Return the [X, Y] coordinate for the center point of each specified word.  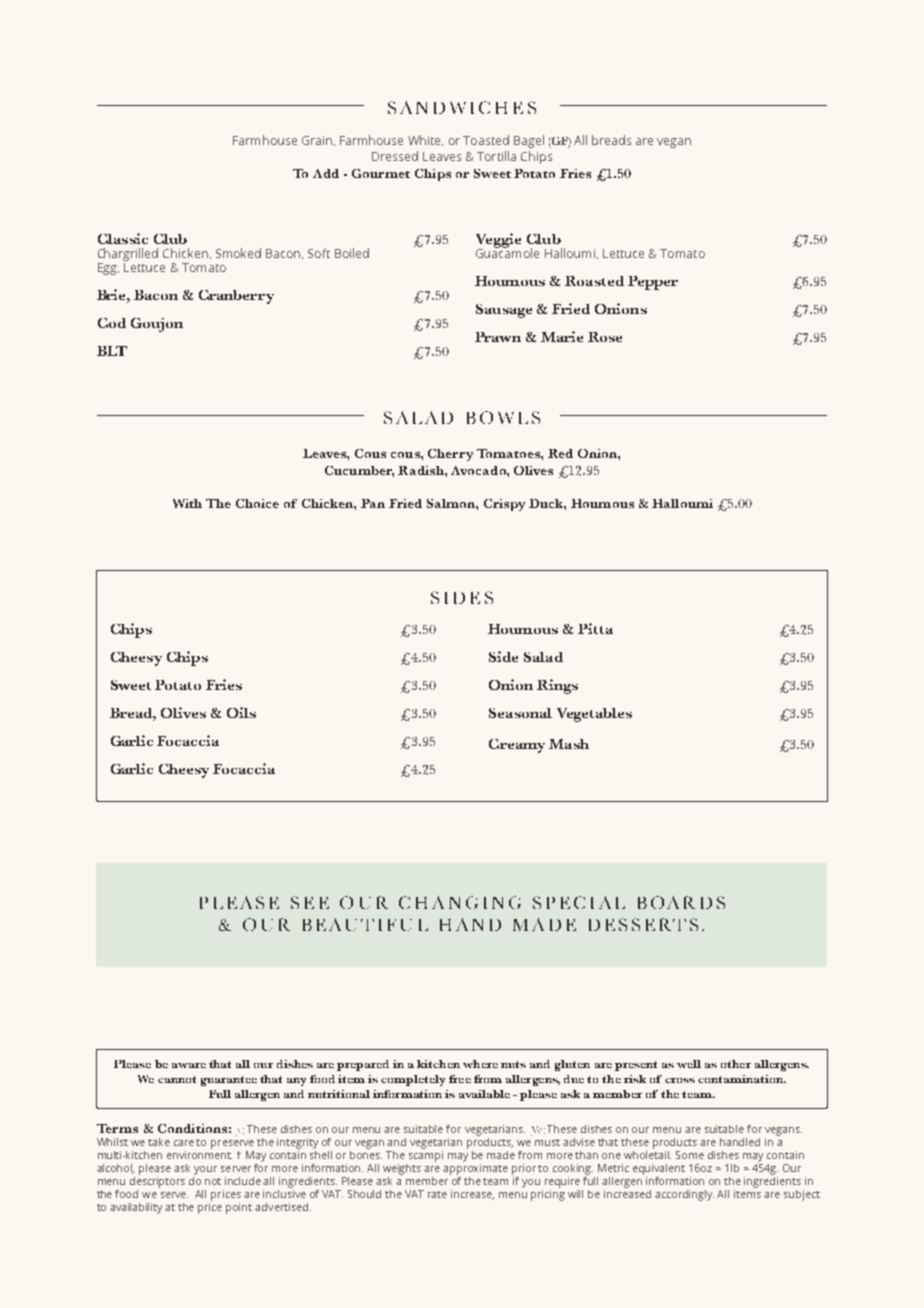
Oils [241, 712]
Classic [123, 238]
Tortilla [496, 156]
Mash [569, 744]
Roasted [594, 281]
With [187, 503]
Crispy [504, 505]
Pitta [595, 628]
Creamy [517, 746]
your [205, 1170]
